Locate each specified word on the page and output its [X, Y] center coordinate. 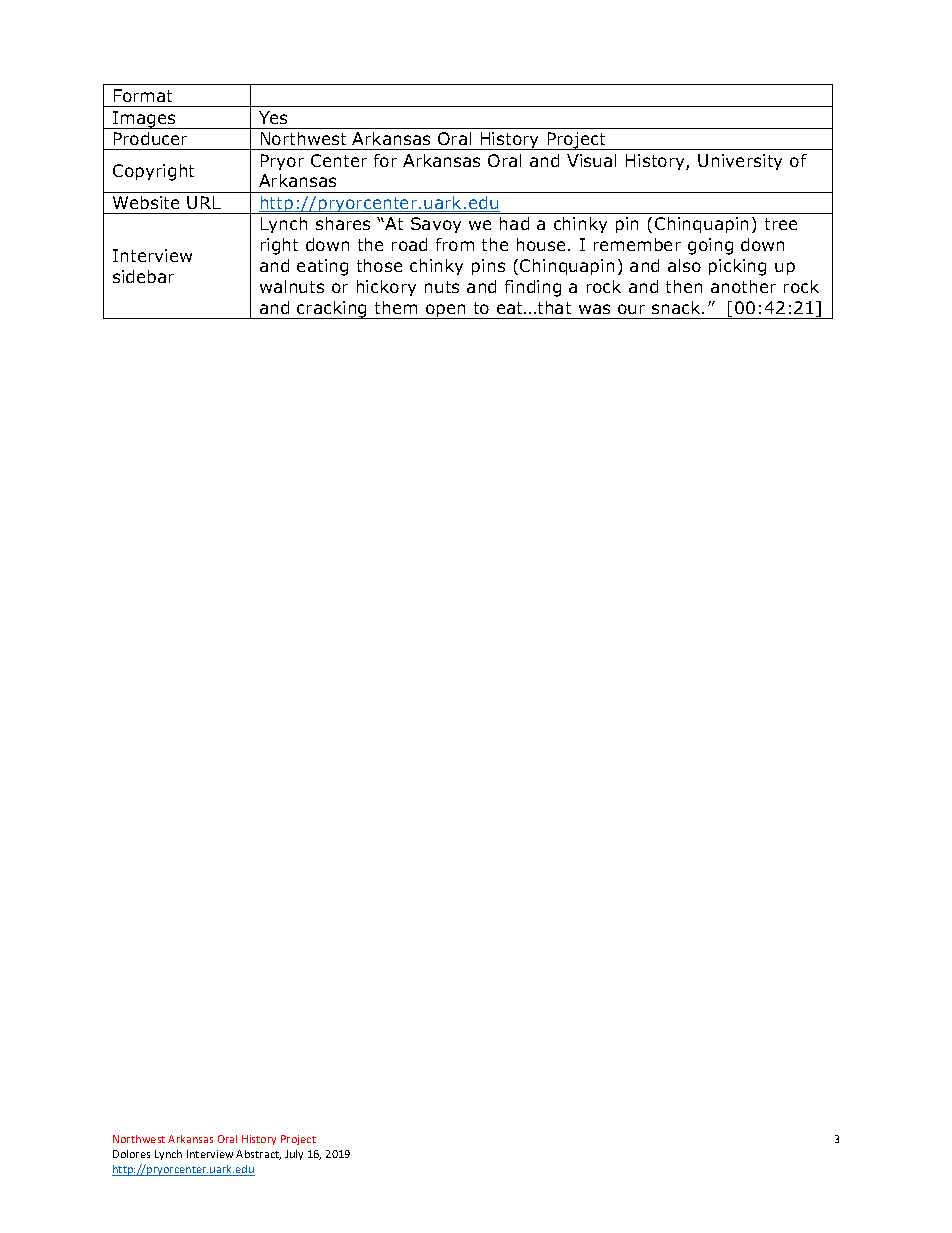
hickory [386, 288]
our [631, 309]
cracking [332, 310]
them [396, 307]
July [294, 1155]
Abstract [258, 1155]
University [740, 162]
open [445, 311]
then [684, 286]
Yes [273, 117]
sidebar [143, 276]
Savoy [436, 225]
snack [677, 307]
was [594, 309]
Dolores [131, 1154]
